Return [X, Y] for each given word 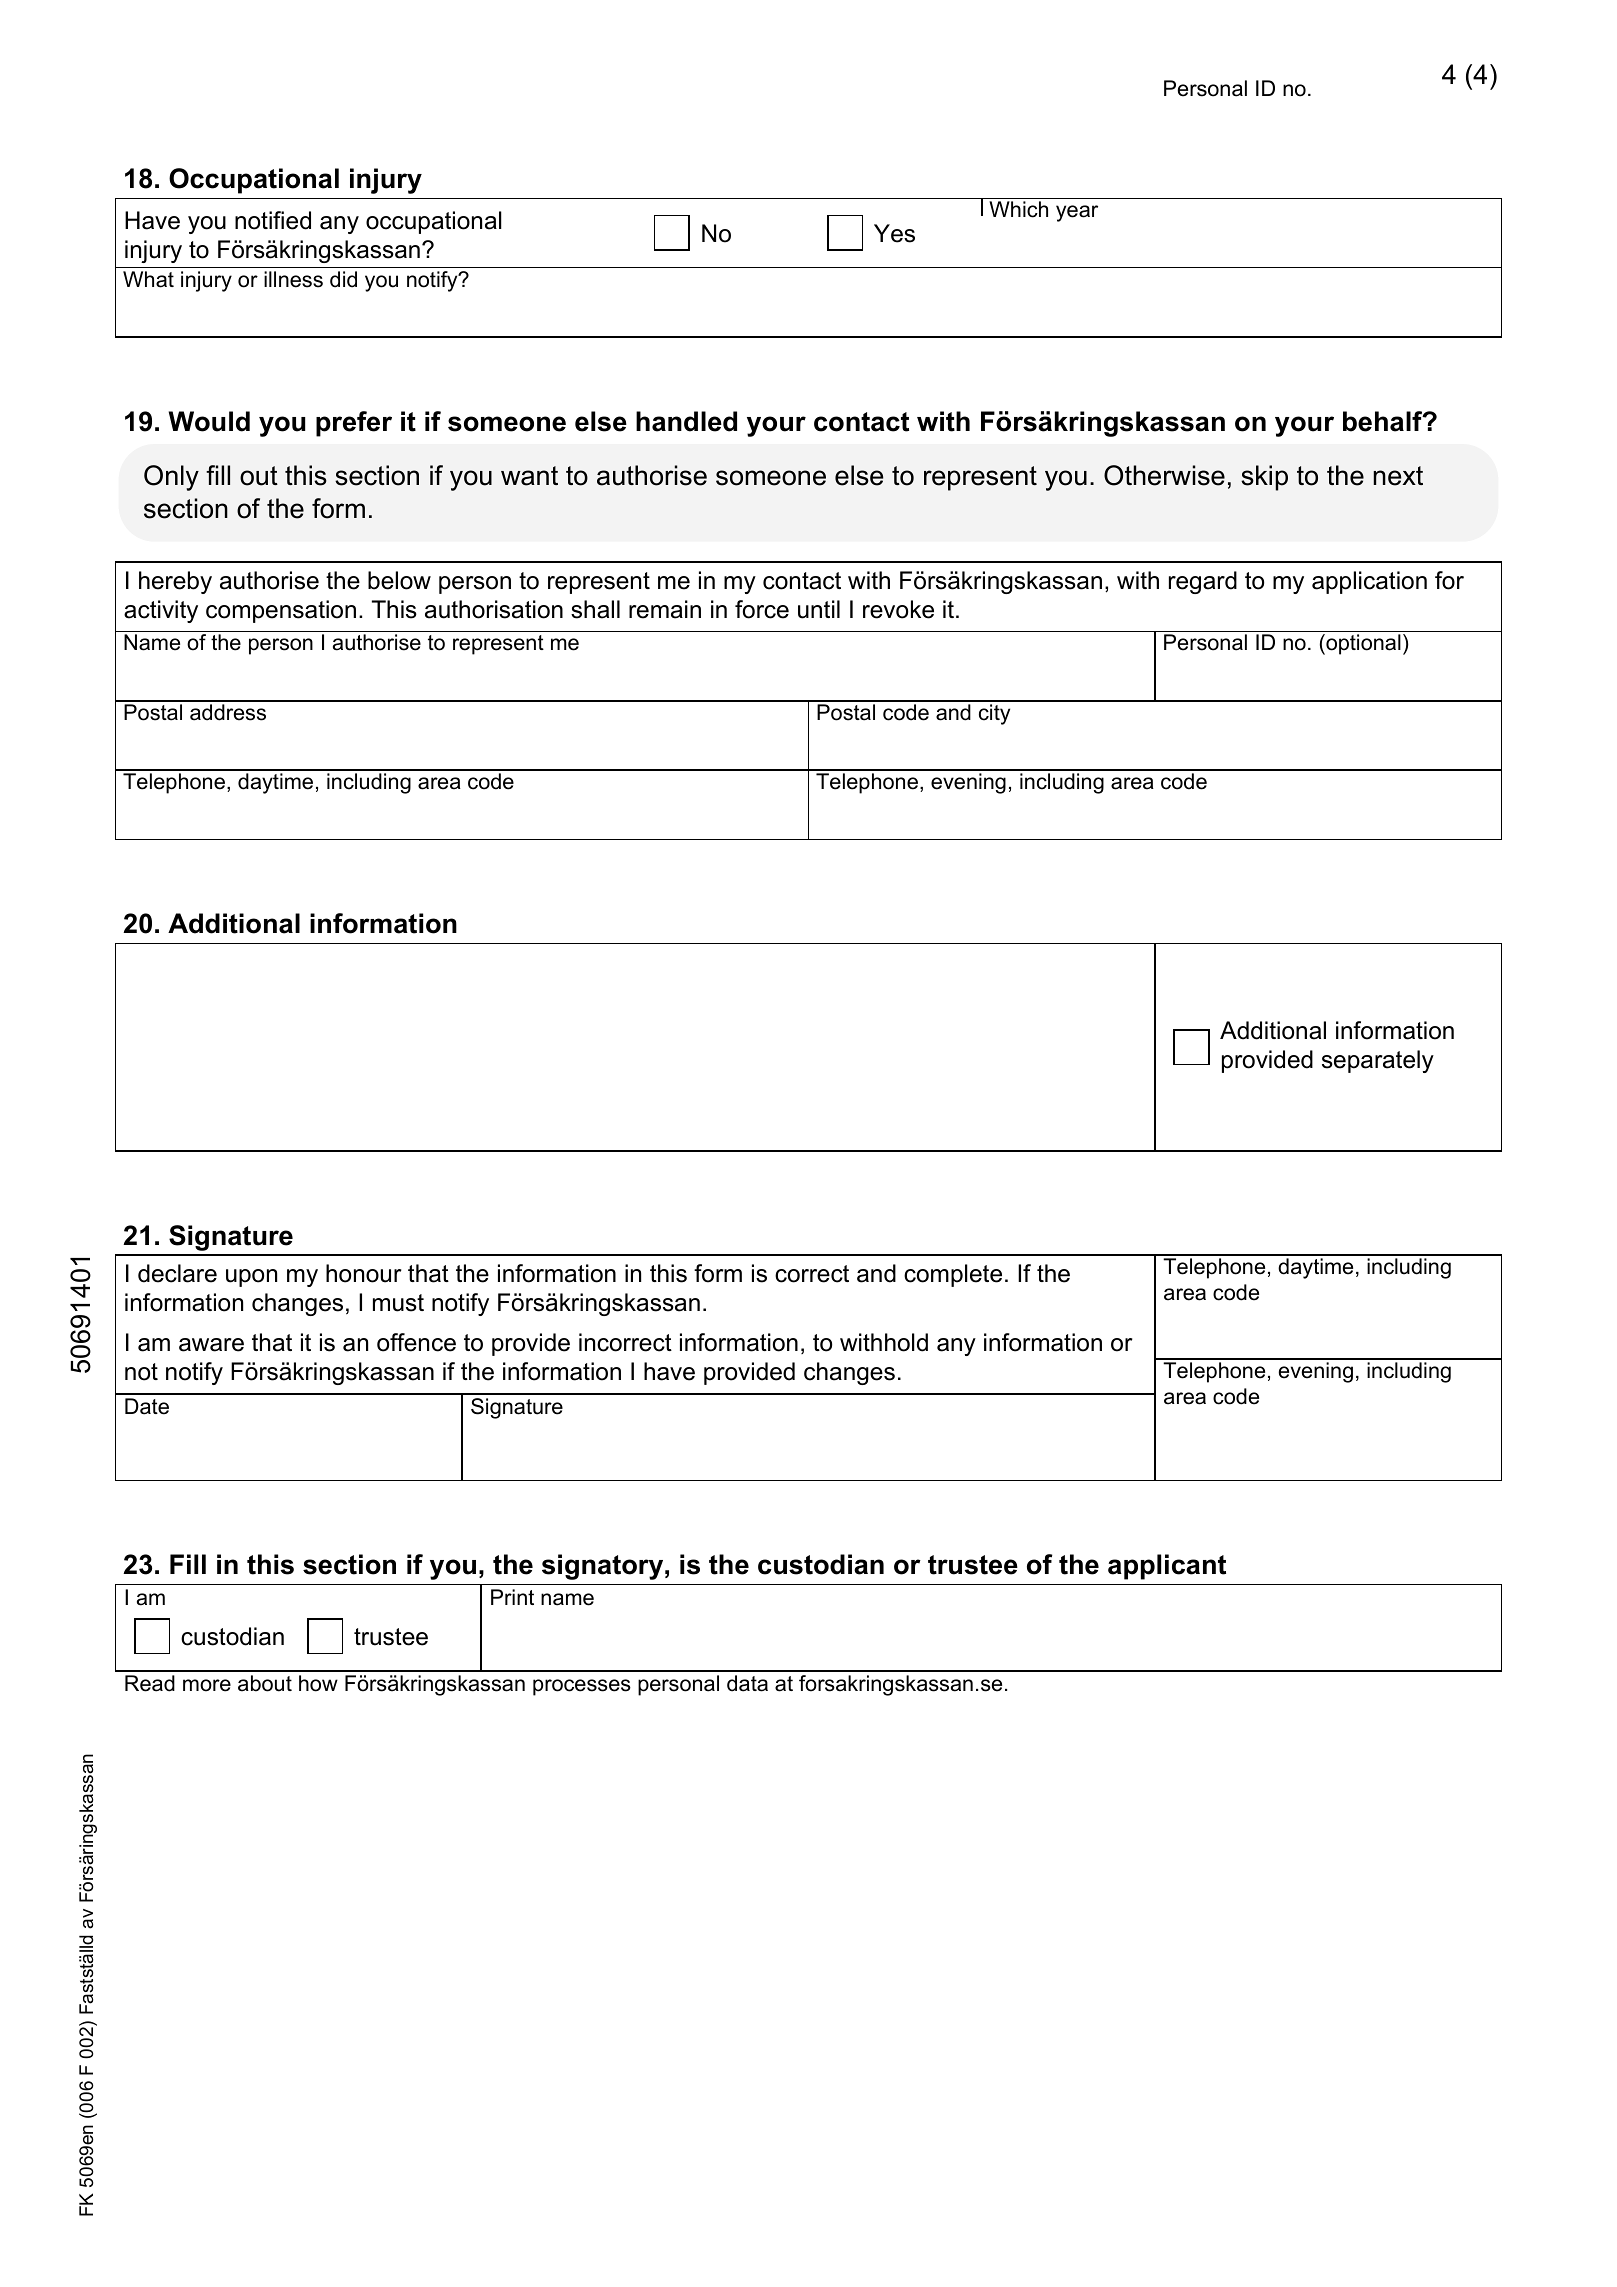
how [318, 1683]
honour [364, 1273]
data [747, 1683]
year [1077, 213]
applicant [1167, 1567]
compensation [281, 611]
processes [582, 1687]
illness [293, 279]
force [762, 609]
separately [1378, 1061]
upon [251, 1278]
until [819, 609]
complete [953, 1275]
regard [1203, 582]
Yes [894, 233]
